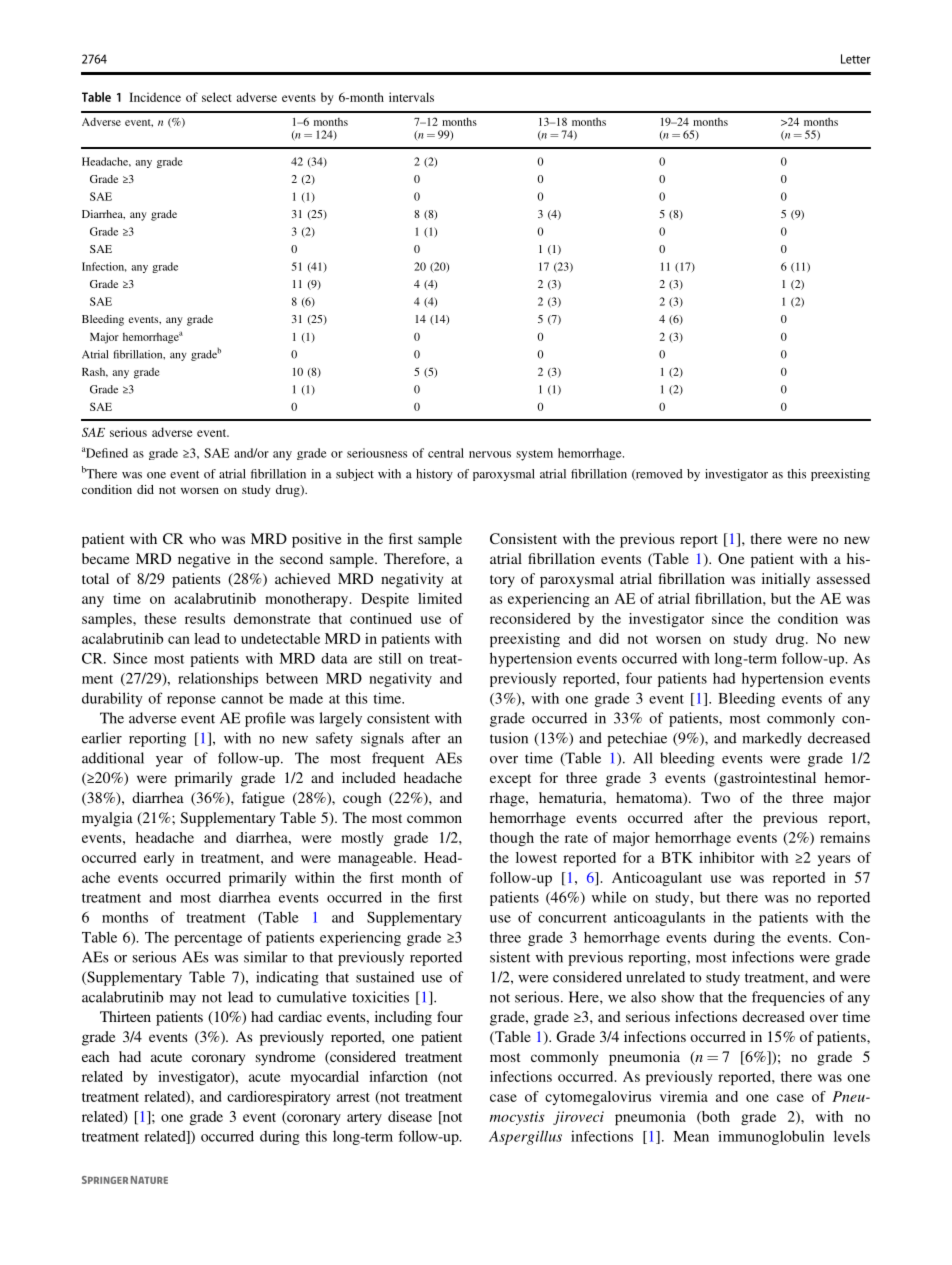 The image size is (952, 1265). What do you see at coordinates (786, 580) in the image?
I see `initially` at bounding box center [786, 580].
